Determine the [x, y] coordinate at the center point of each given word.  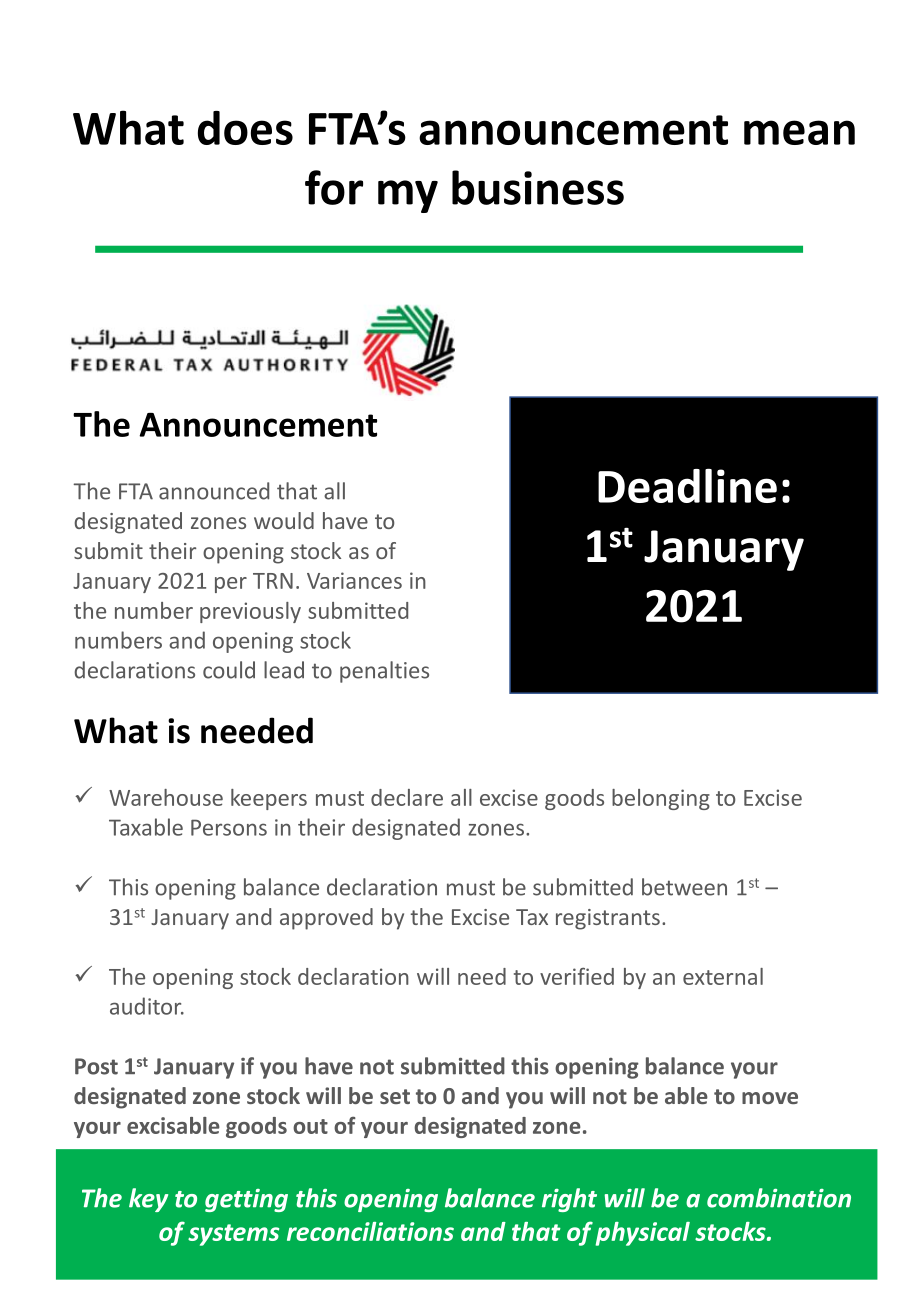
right [569, 1200]
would [284, 520]
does [245, 128]
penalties [384, 672]
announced [214, 491]
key [148, 1200]
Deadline [687, 485]
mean [799, 132]
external [723, 976]
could [229, 670]
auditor [147, 1006]
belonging [661, 799]
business [538, 187]
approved [326, 919]
